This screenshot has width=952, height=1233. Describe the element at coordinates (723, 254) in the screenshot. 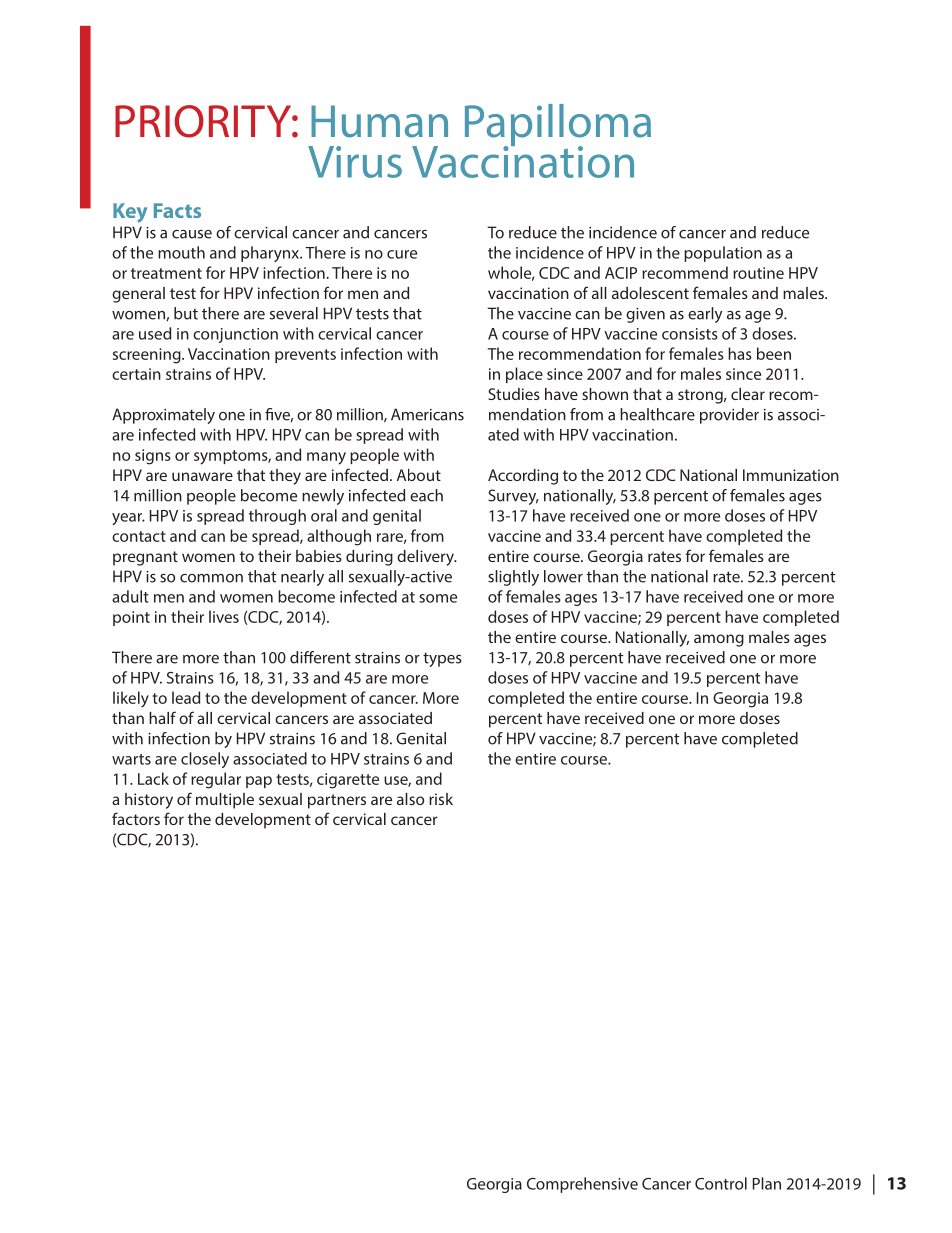

I see `population` at that location.
